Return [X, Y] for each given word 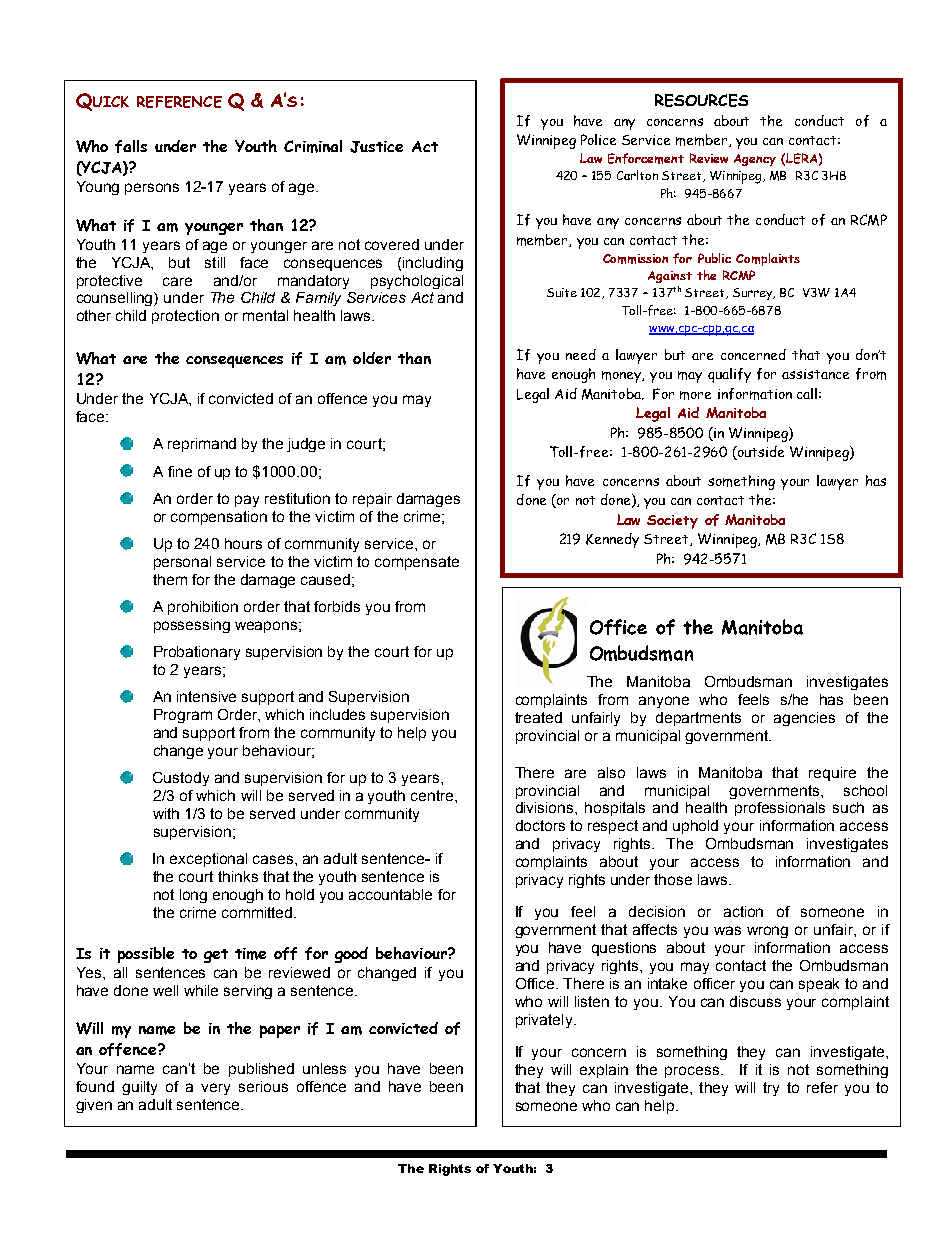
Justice [376, 147]
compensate [417, 563]
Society [672, 522]
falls [131, 146]
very [215, 1089]
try [771, 1089]
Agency [755, 160]
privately [545, 1021]
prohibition [203, 608]
